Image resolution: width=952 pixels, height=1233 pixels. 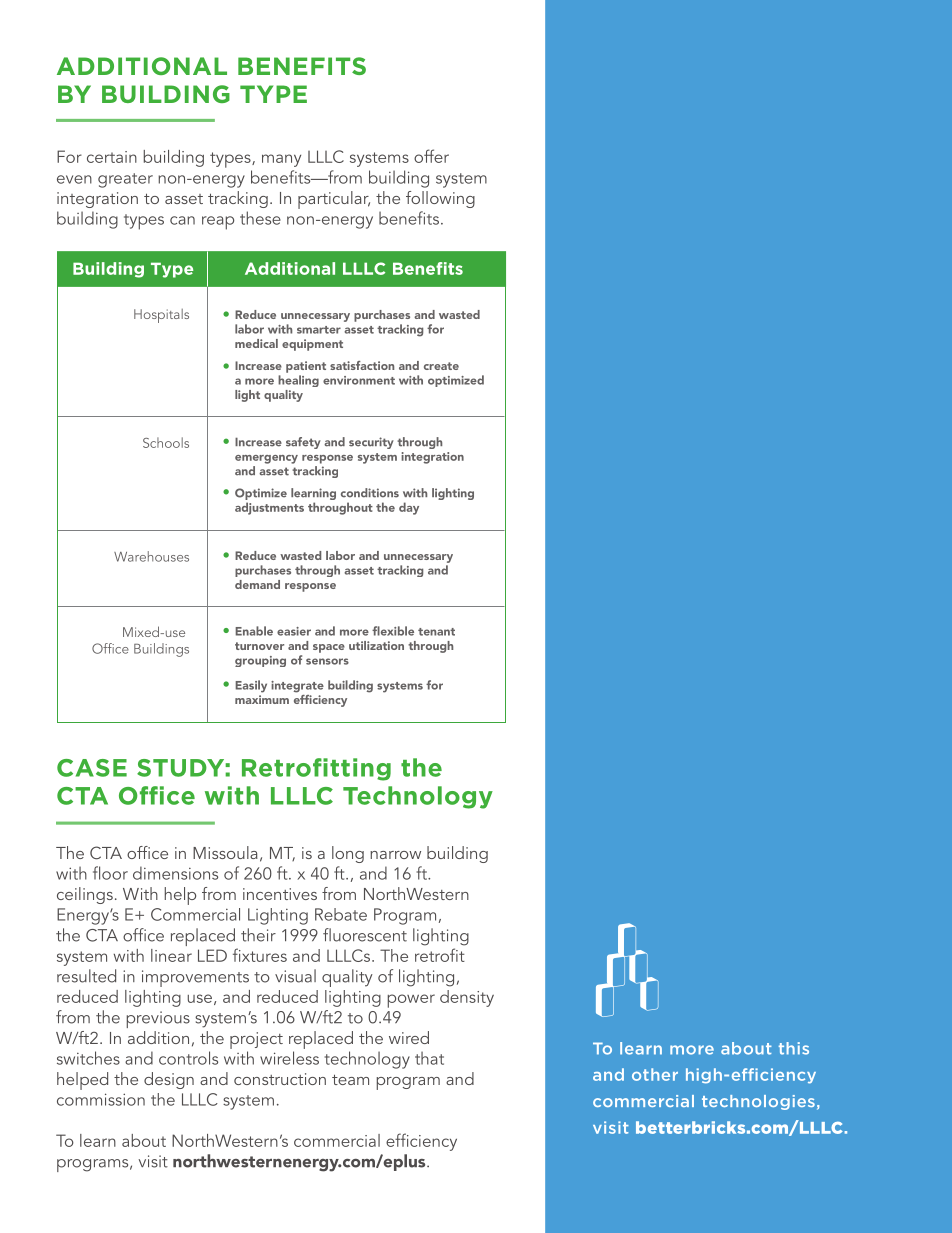 What do you see at coordinates (395, 855) in the page?
I see `narrow` at bounding box center [395, 855].
